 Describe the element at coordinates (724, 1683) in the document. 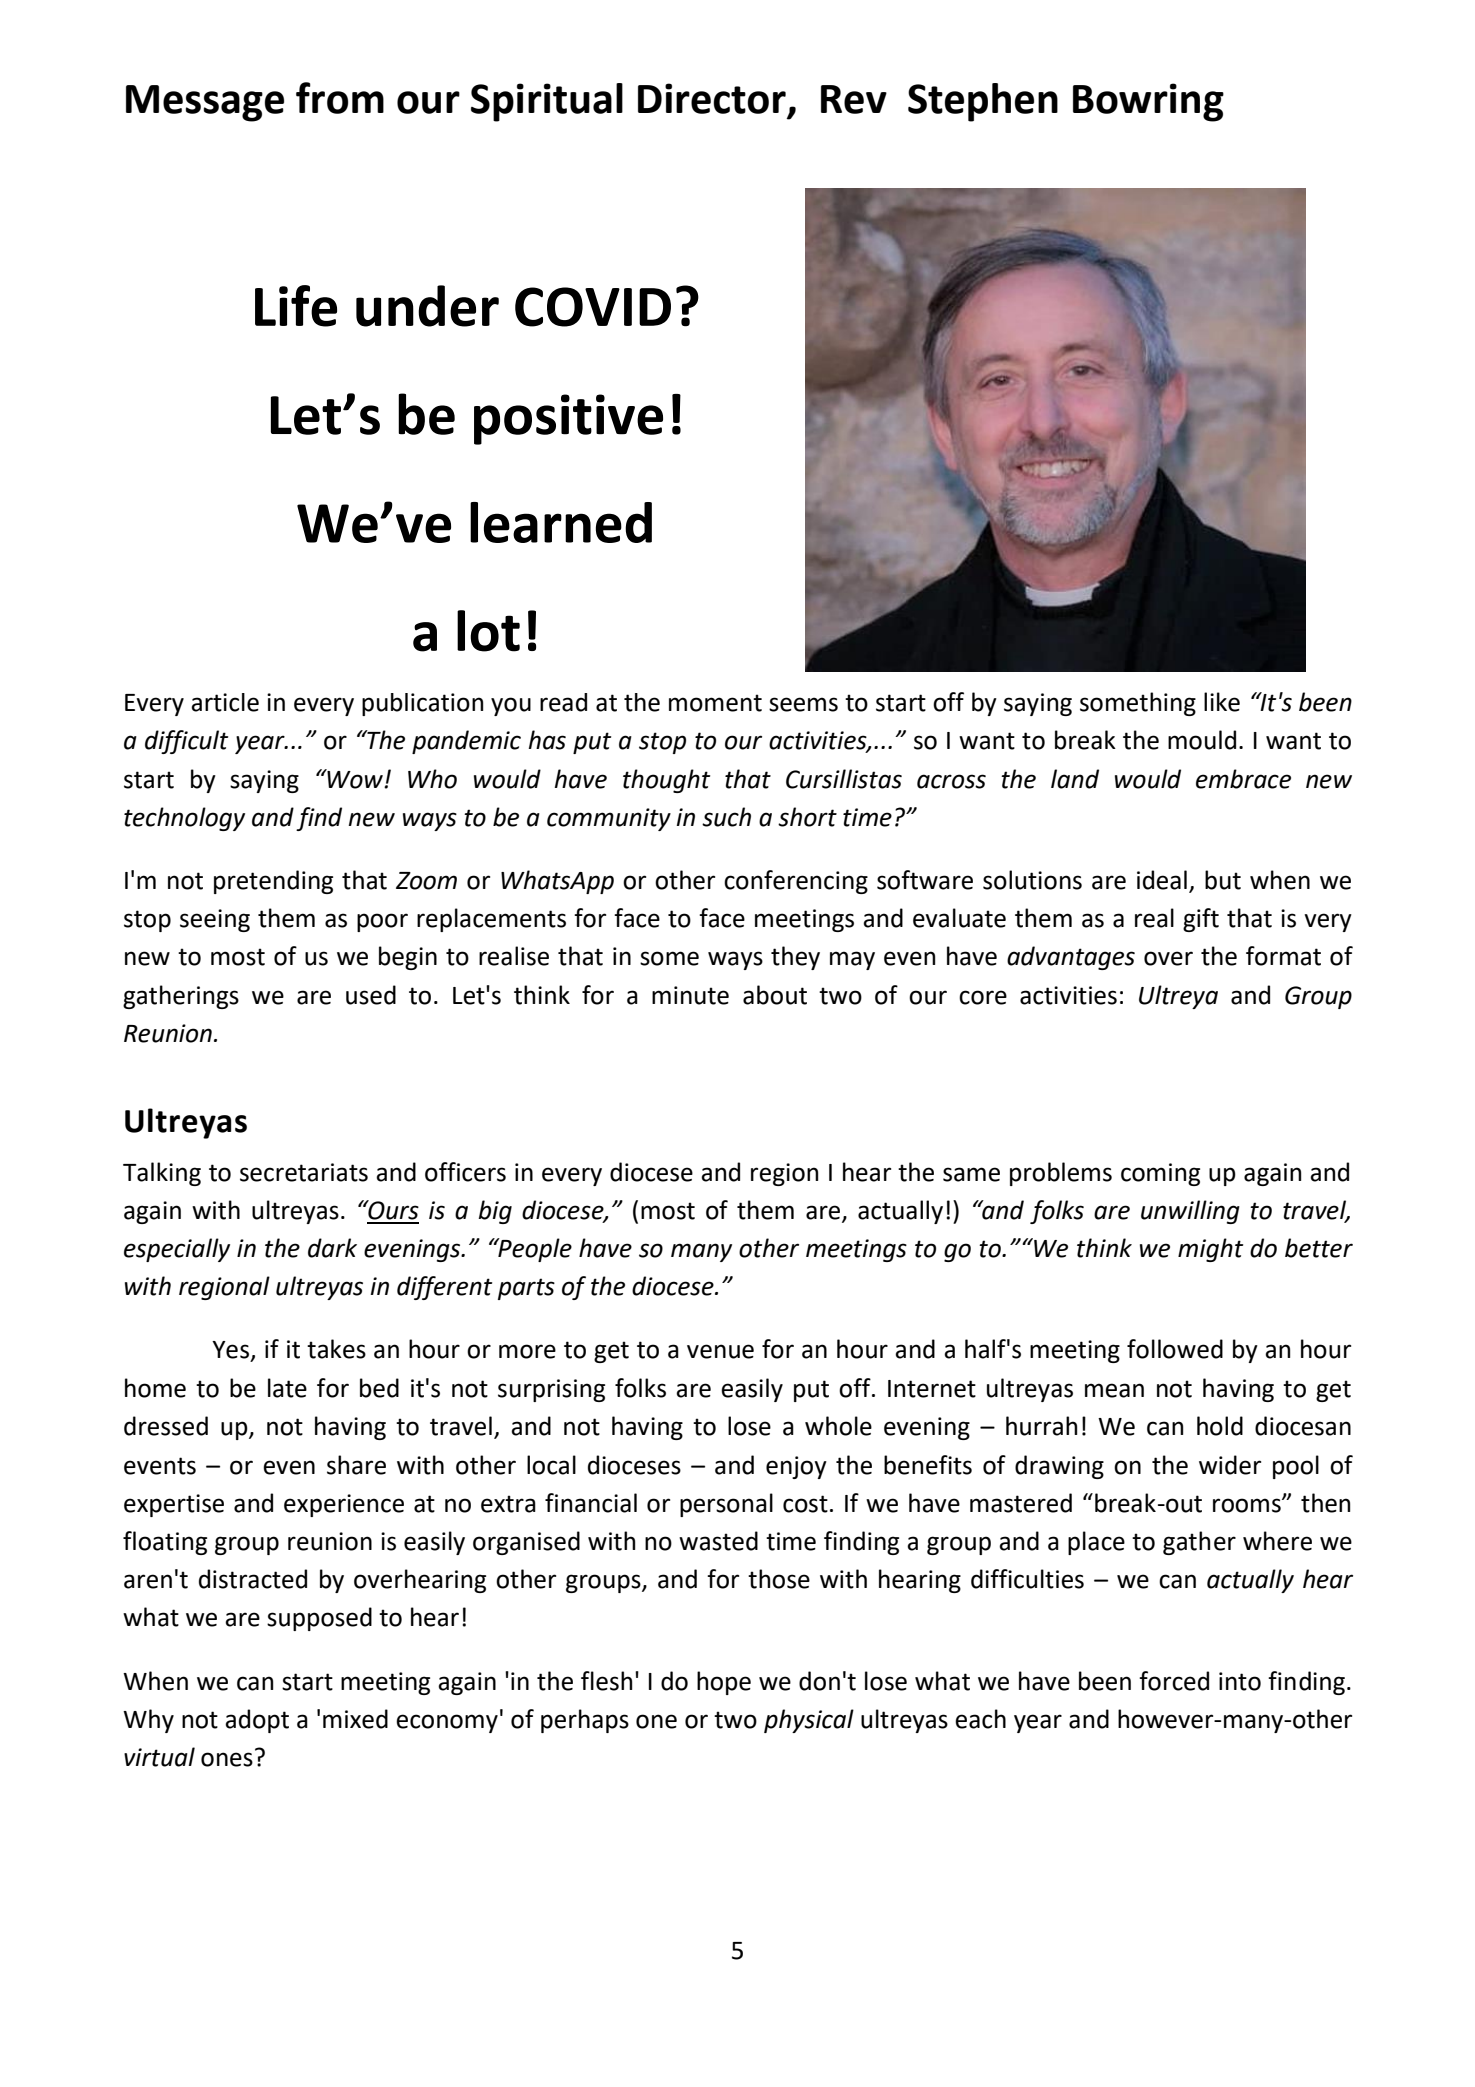

I see `hope` at that location.
